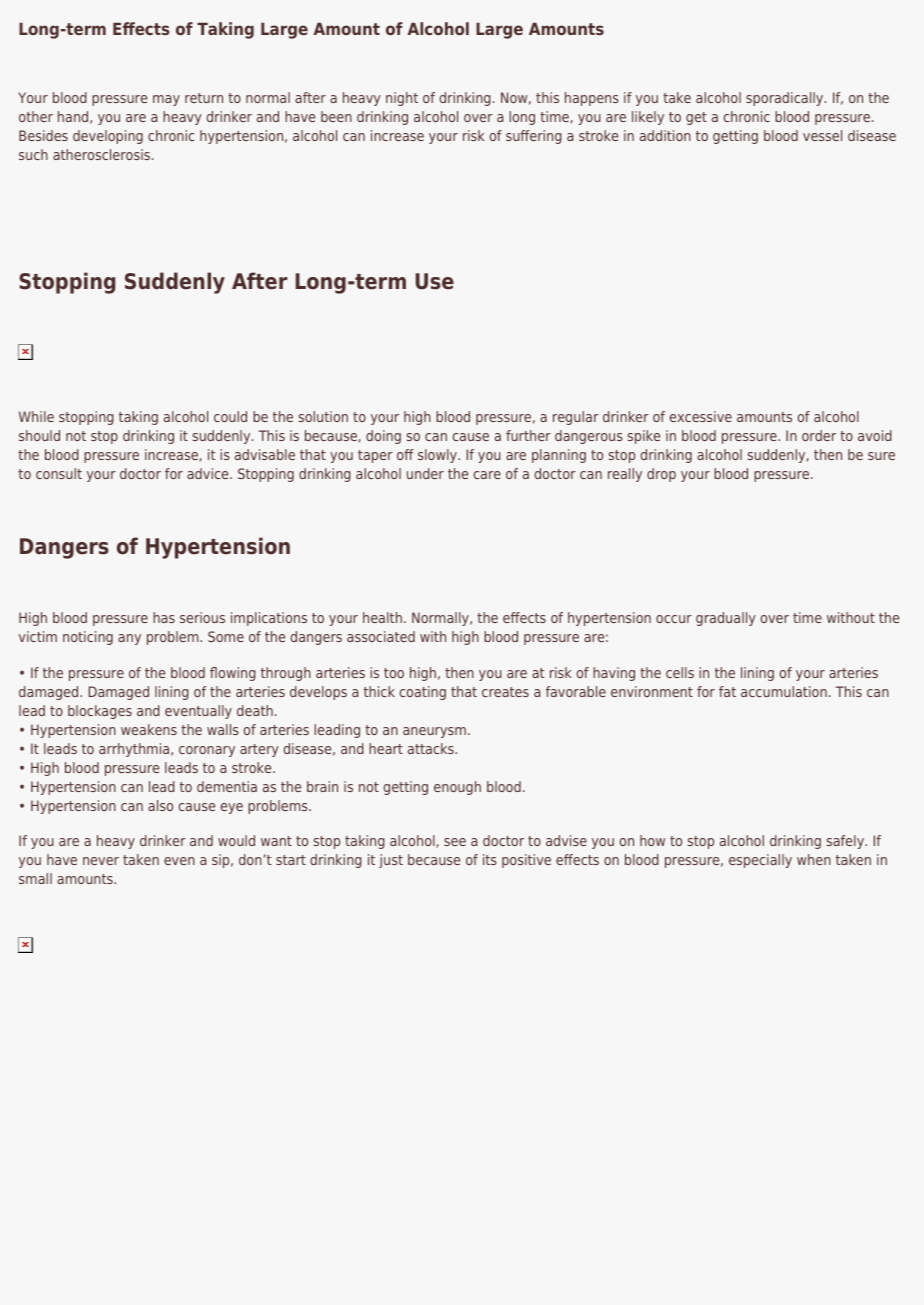 The image size is (924, 1305). I want to click on accumulation, so click(784, 691).
